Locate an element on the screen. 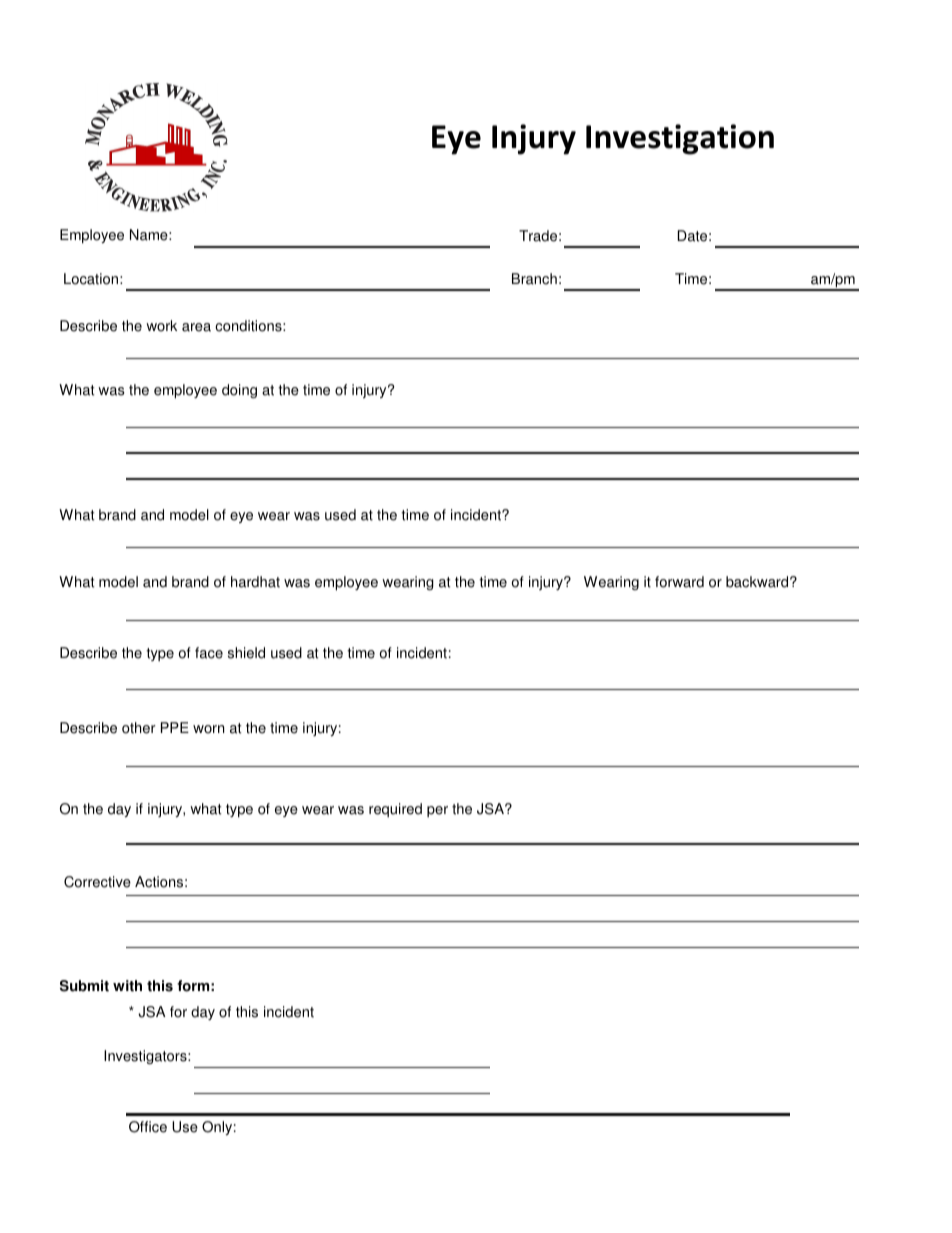 Image resolution: width=952 pixels, height=1233 pixels. forward is located at coordinates (679, 582).
